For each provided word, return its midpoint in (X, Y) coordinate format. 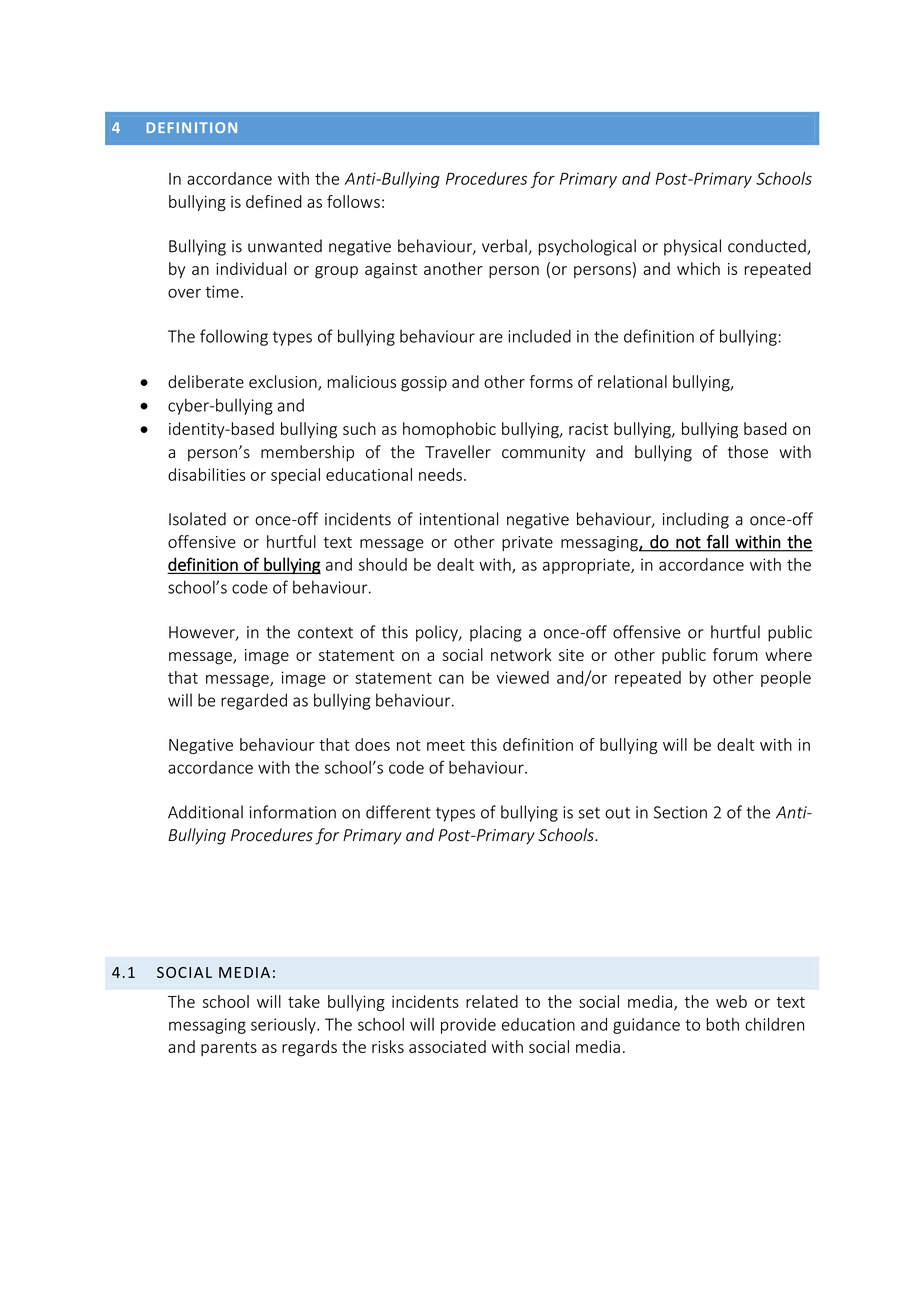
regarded (254, 701)
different (398, 812)
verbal (505, 247)
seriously (284, 1026)
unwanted (285, 246)
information (293, 812)
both (723, 1024)
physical (692, 247)
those (748, 452)
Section (680, 812)
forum (735, 654)
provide (468, 1026)
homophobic (449, 430)
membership (307, 453)
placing (496, 633)
